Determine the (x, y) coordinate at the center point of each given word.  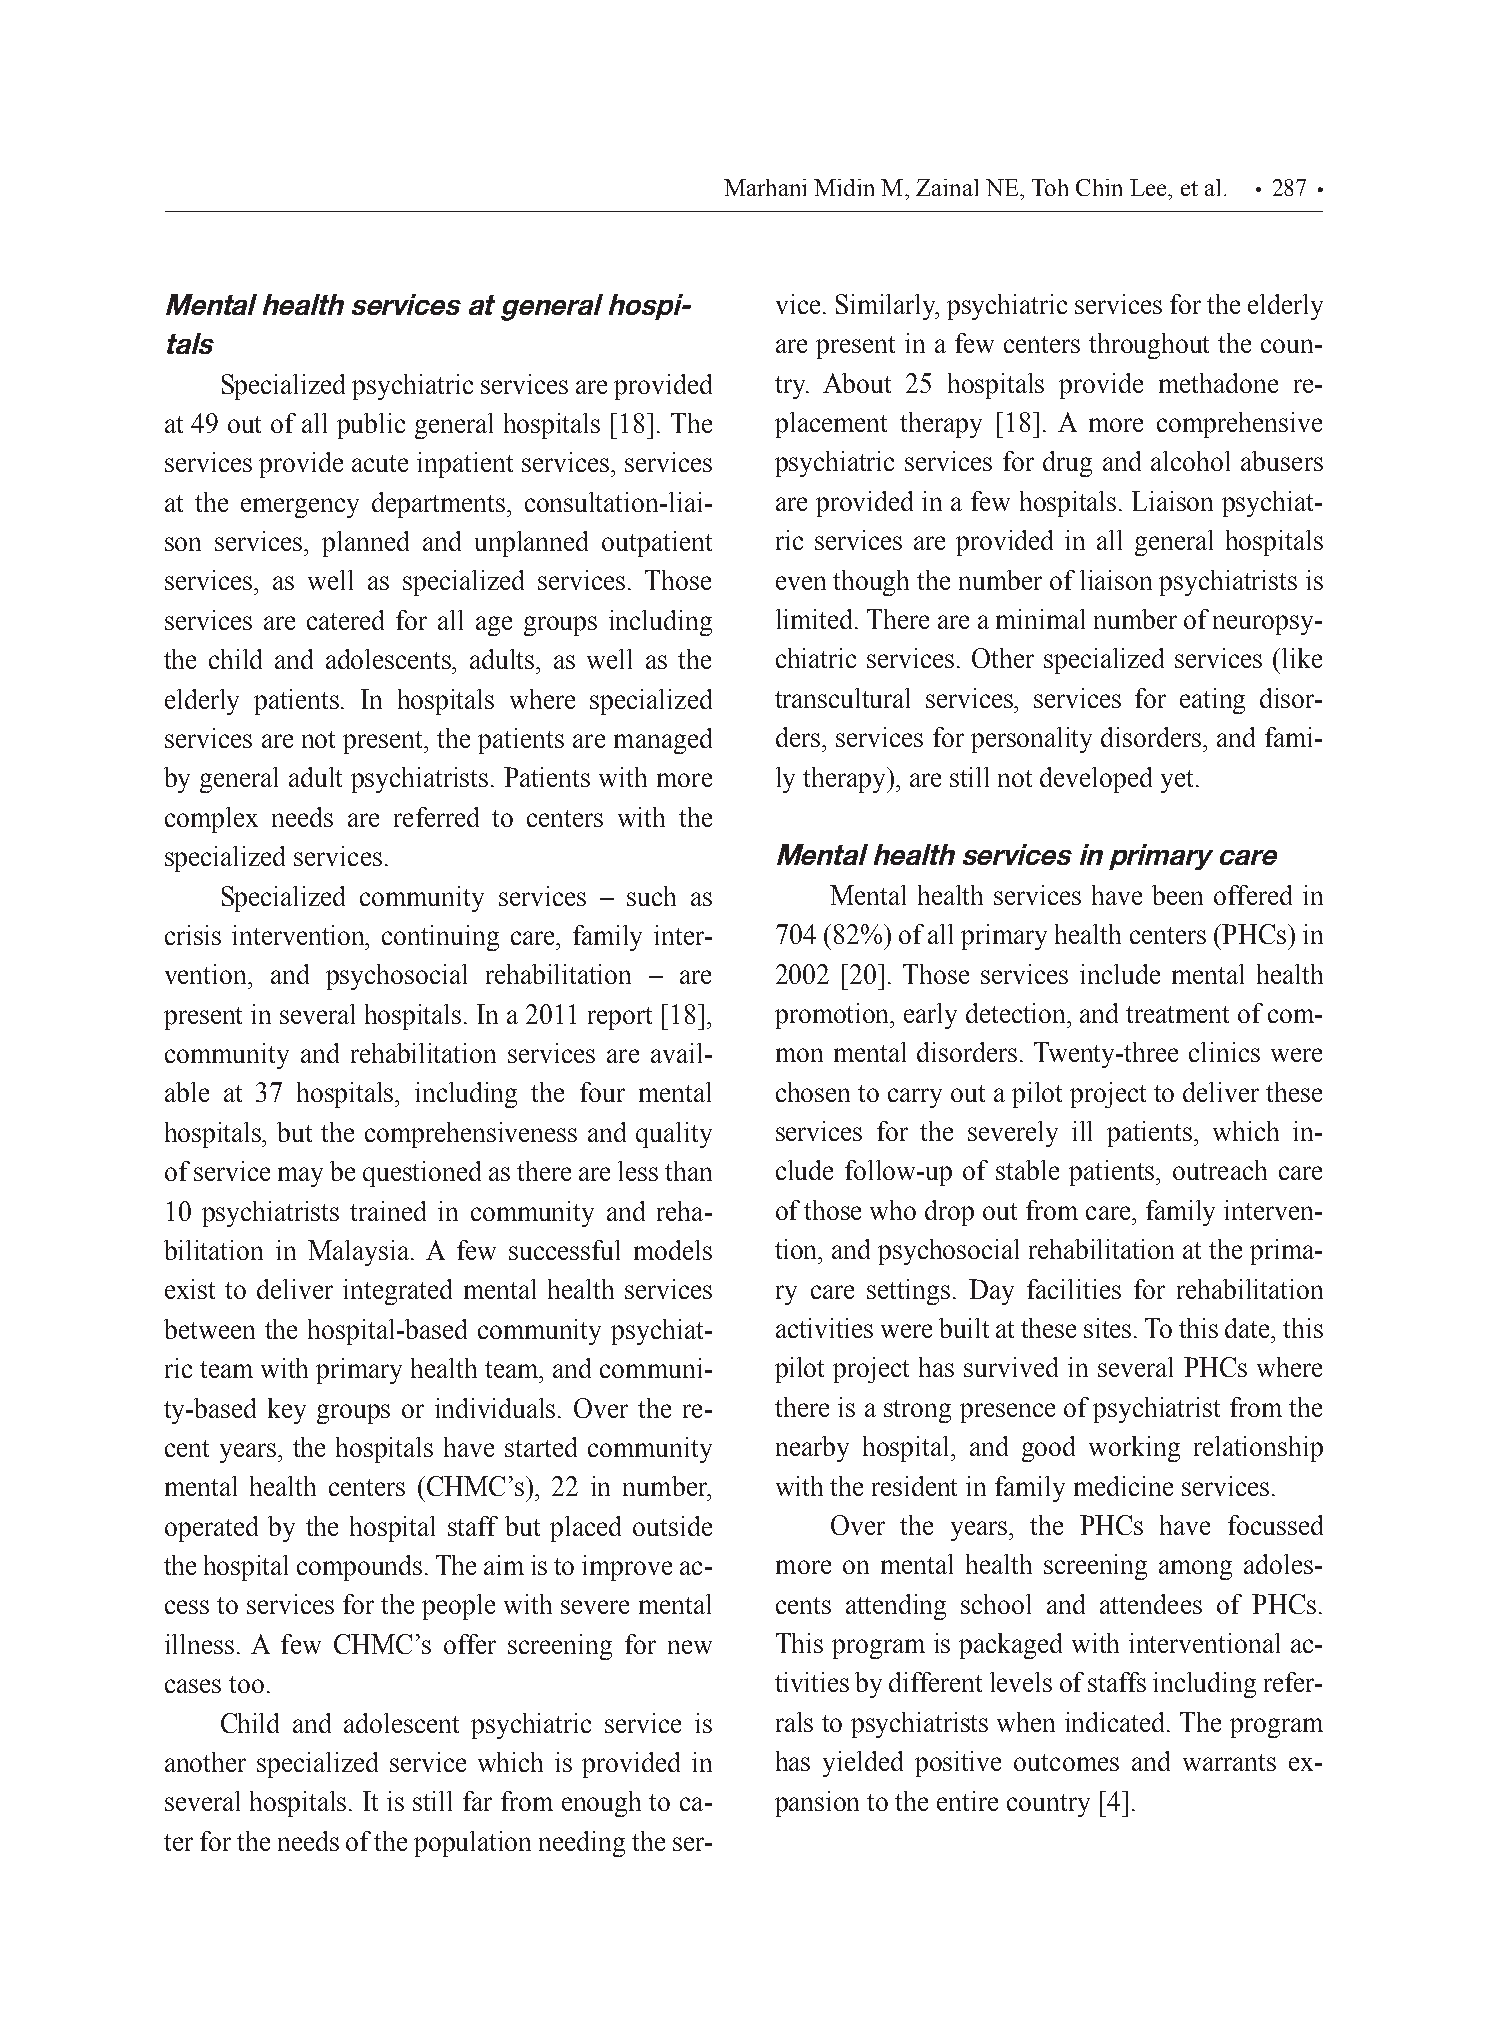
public (371, 426)
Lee (1149, 187)
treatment (1177, 1014)
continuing (440, 938)
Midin (844, 187)
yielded (863, 1764)
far (477, 1801)
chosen (813, 1092)
